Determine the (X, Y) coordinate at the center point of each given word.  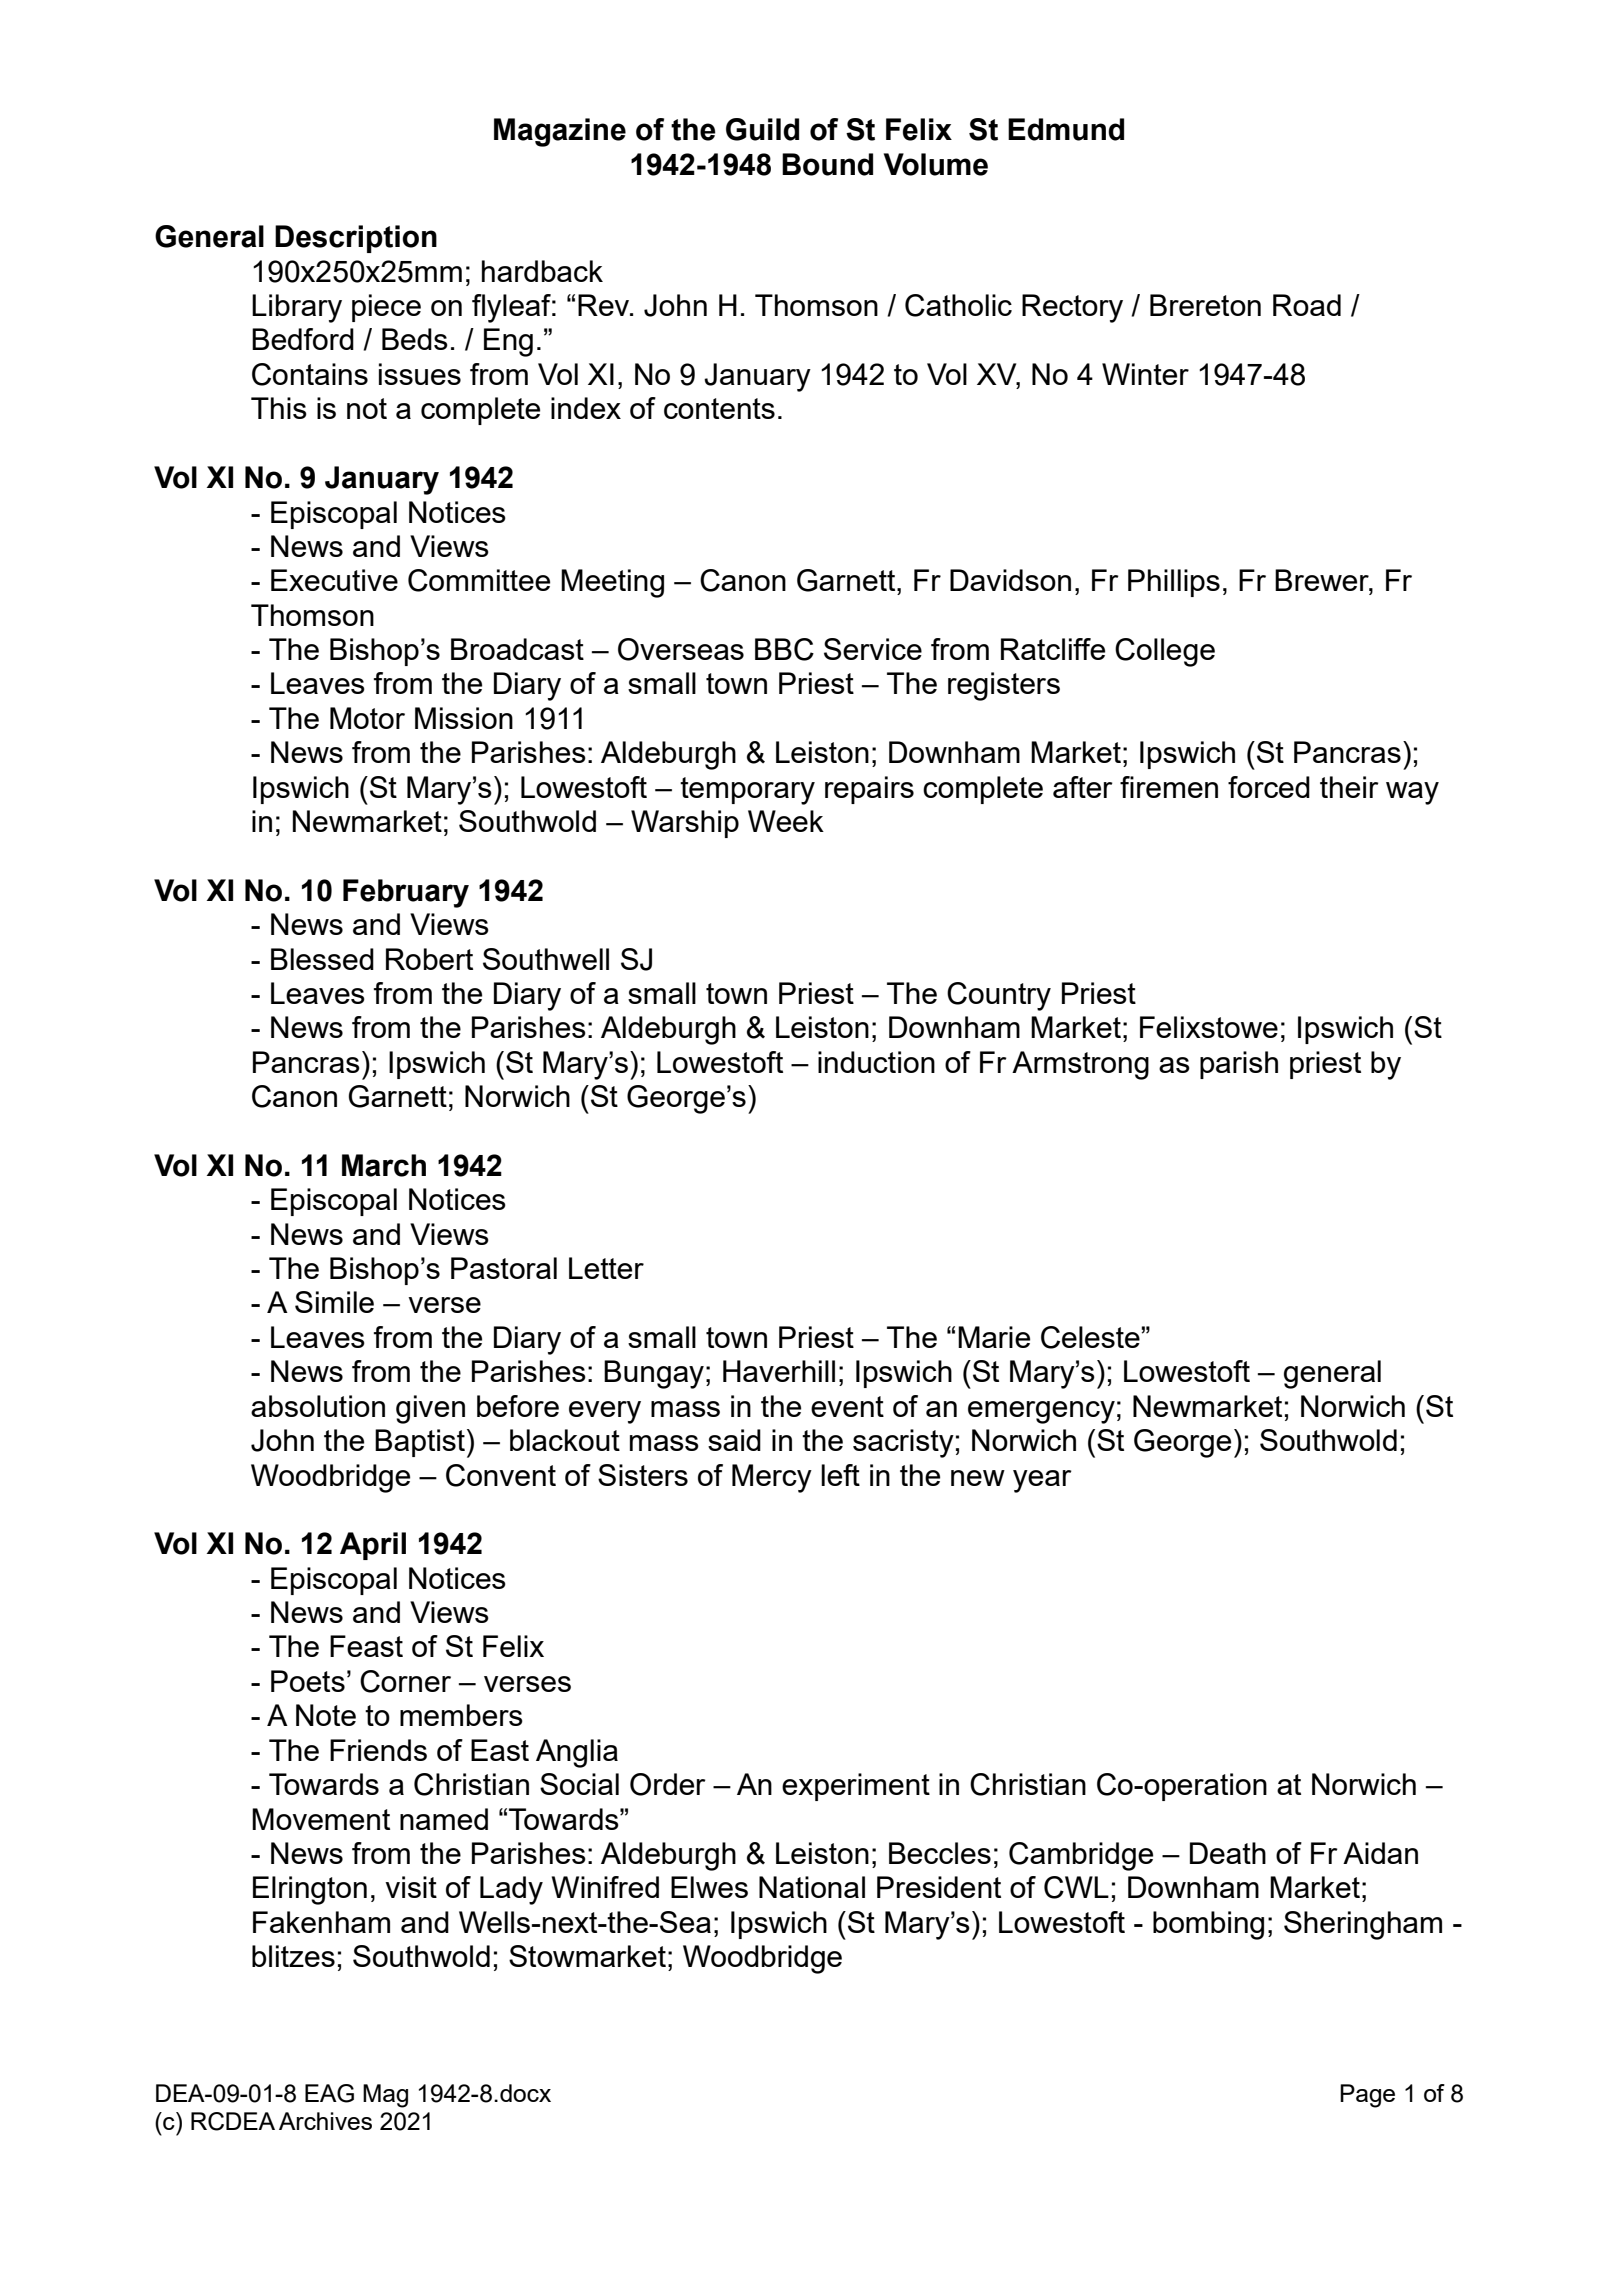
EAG (329, 2093)
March (384, 1165)
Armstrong (1080, 1065)
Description (356, 239)
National (812, 1887)
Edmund (1066, 129)
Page (1367, 2096)
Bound (827, 164)
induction (876, 1062)
